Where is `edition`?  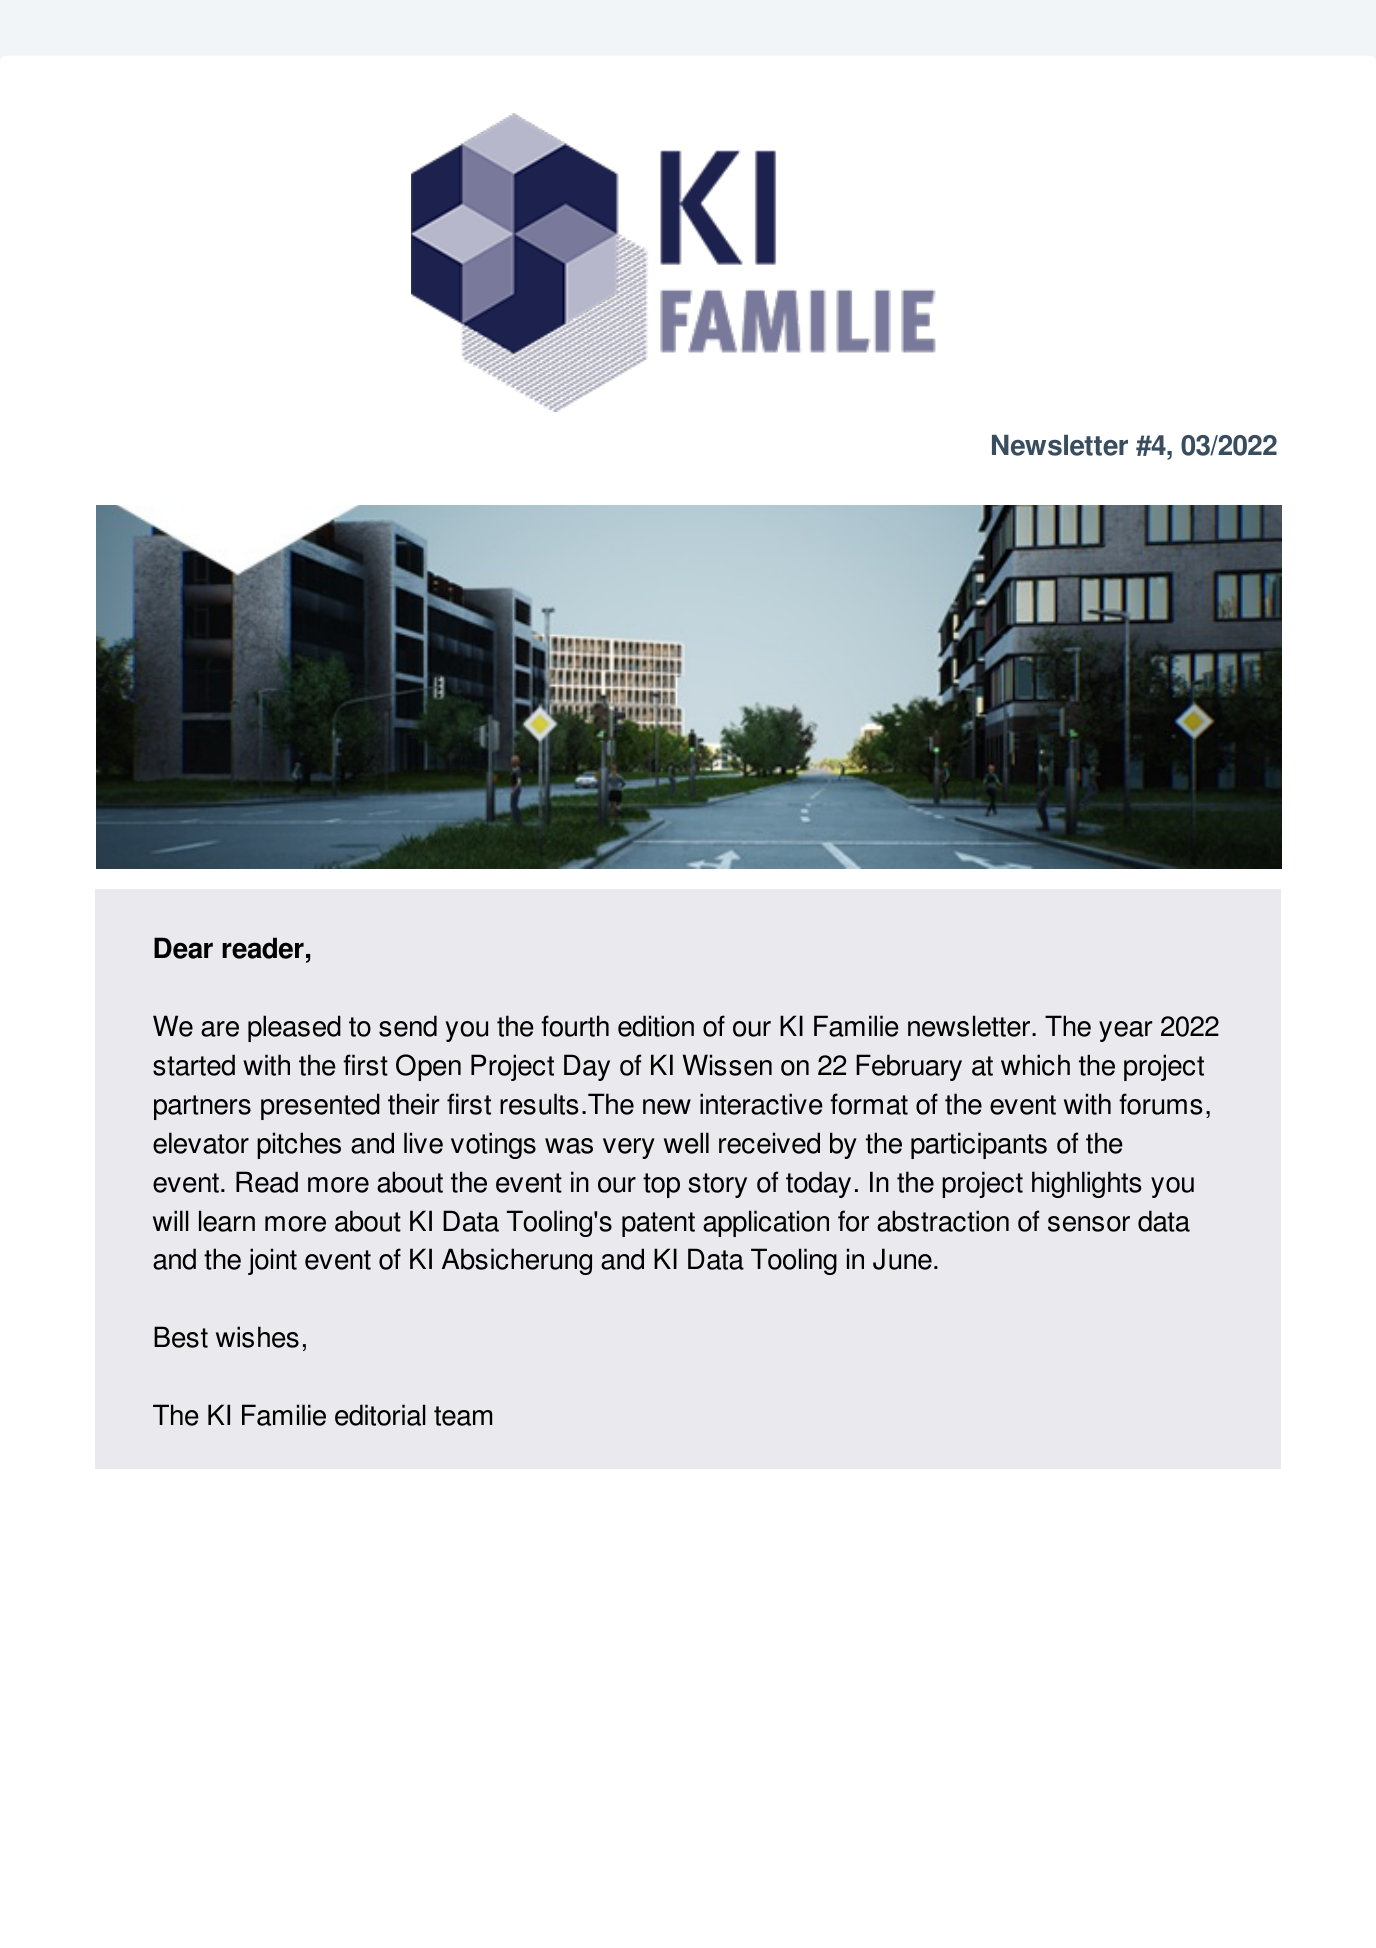
edition is located at coordinates (656, 1026).
